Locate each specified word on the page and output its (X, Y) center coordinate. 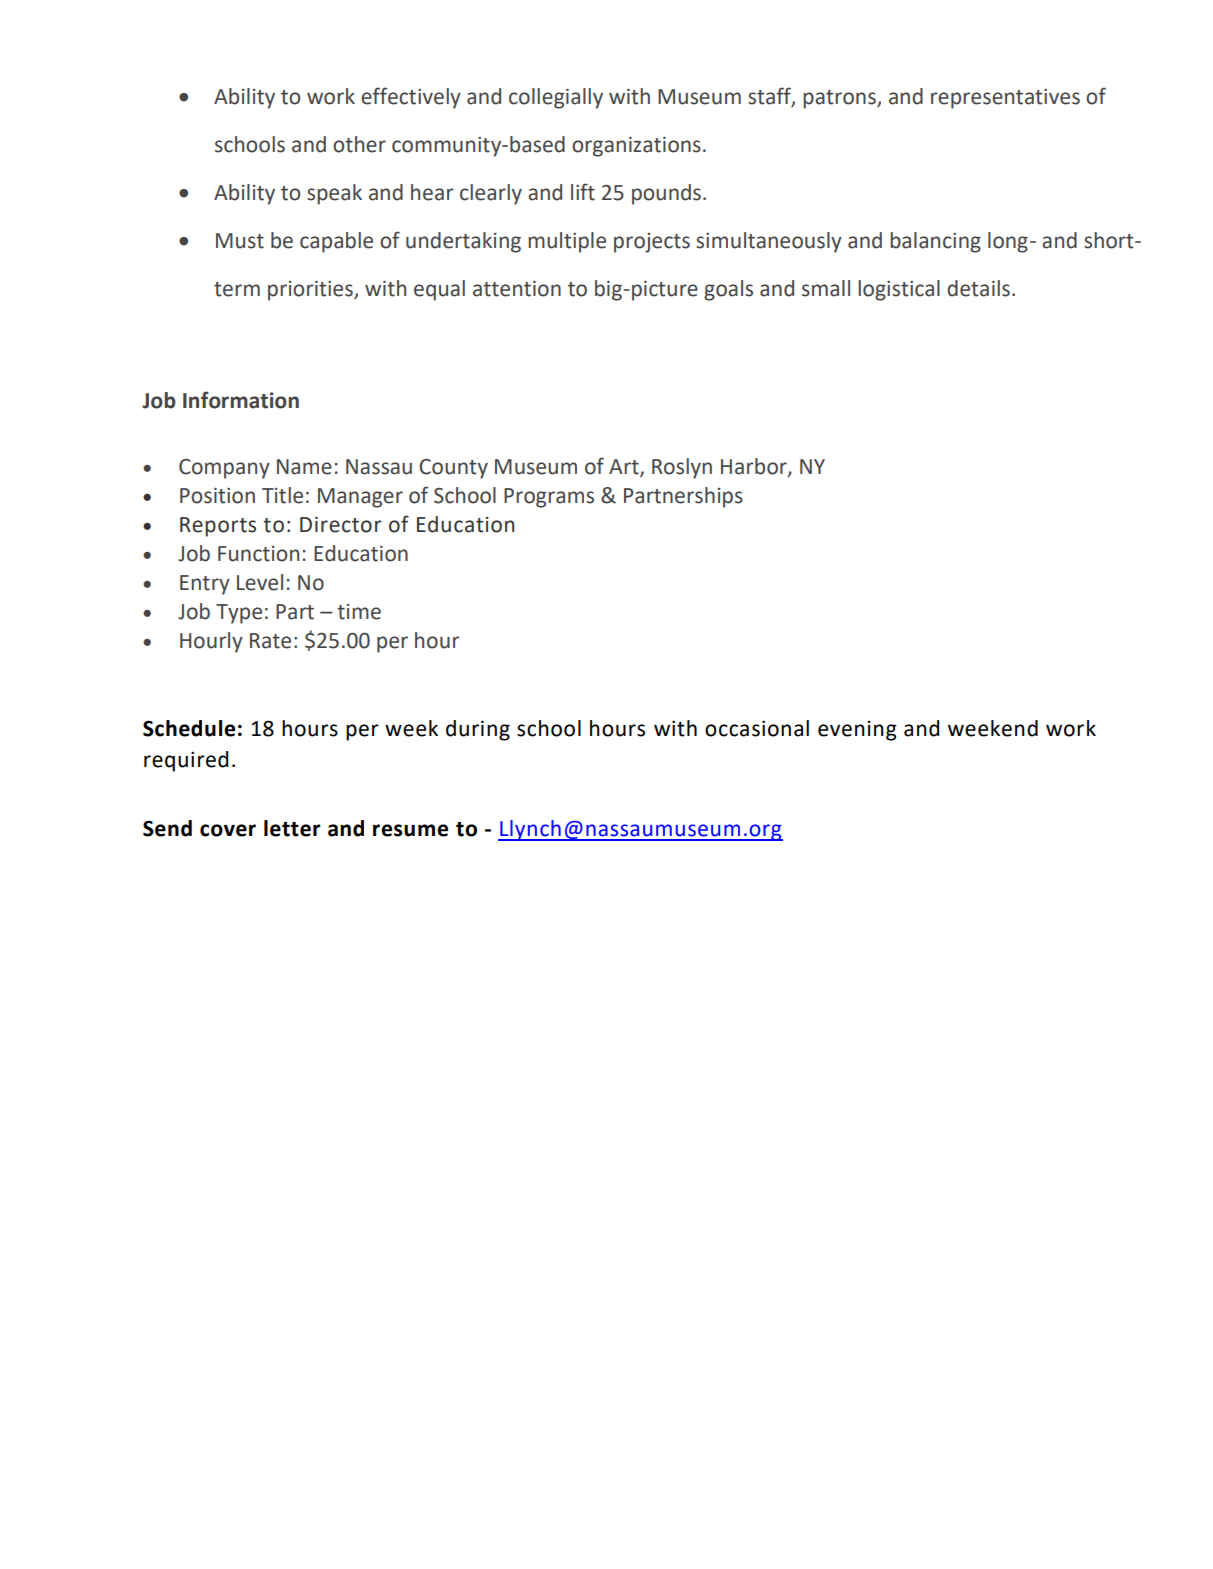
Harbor (755, 467)
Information (241, 400)
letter (292, 828)
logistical (899, 290)
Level (260, 582)
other (359, 144)
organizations (636, 147)
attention (517, 289)
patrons (840, 99)
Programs (549, 498)
